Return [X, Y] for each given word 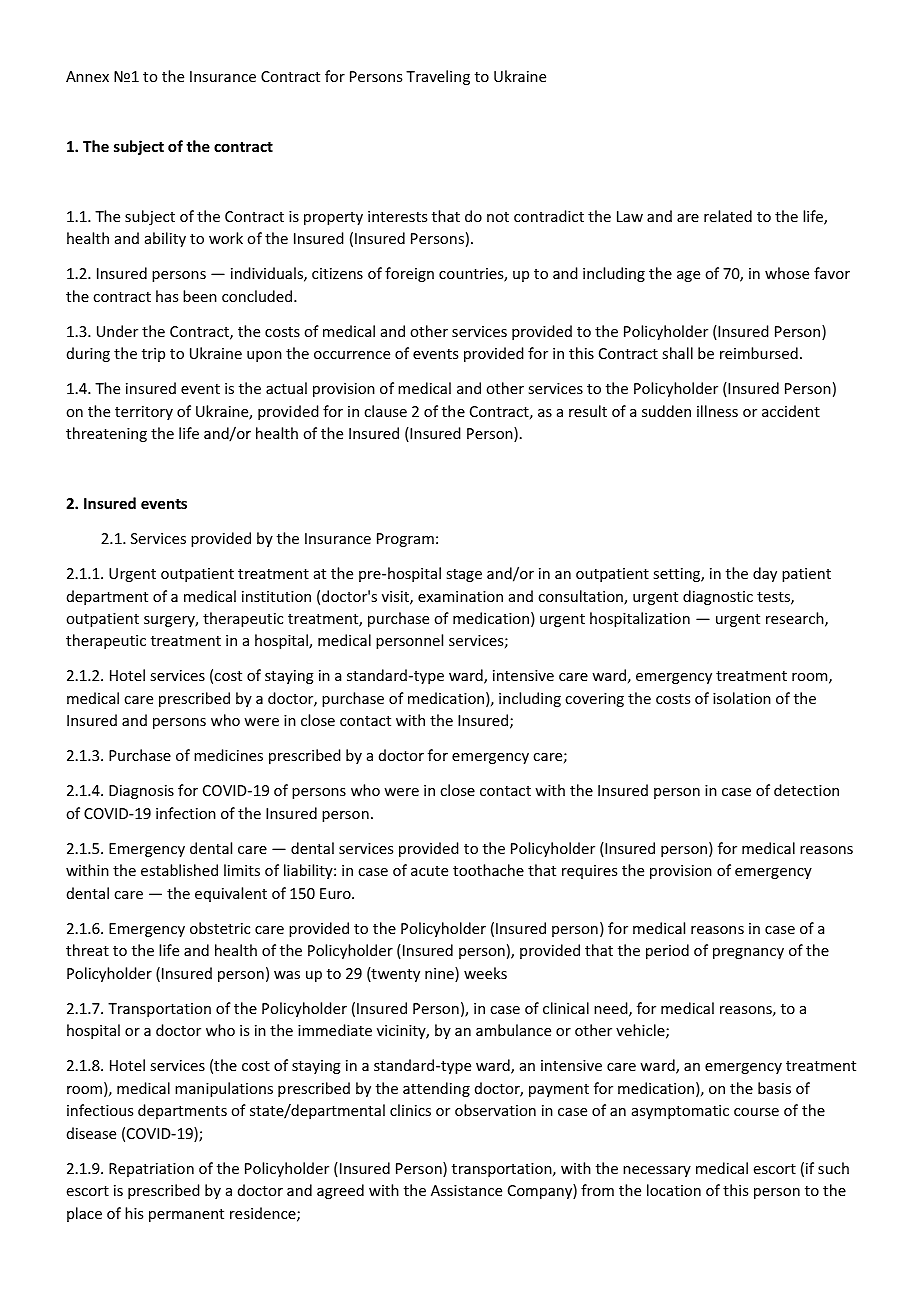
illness [717, 411]
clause [385, 411]
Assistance [466, 1190]
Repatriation [151, 1170]
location [674, 1190]
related [728, 216]
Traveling [438, 77]
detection [806, 790]
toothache [488, 870]
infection [186, 813]
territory [144, 413]
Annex [87, 76]
